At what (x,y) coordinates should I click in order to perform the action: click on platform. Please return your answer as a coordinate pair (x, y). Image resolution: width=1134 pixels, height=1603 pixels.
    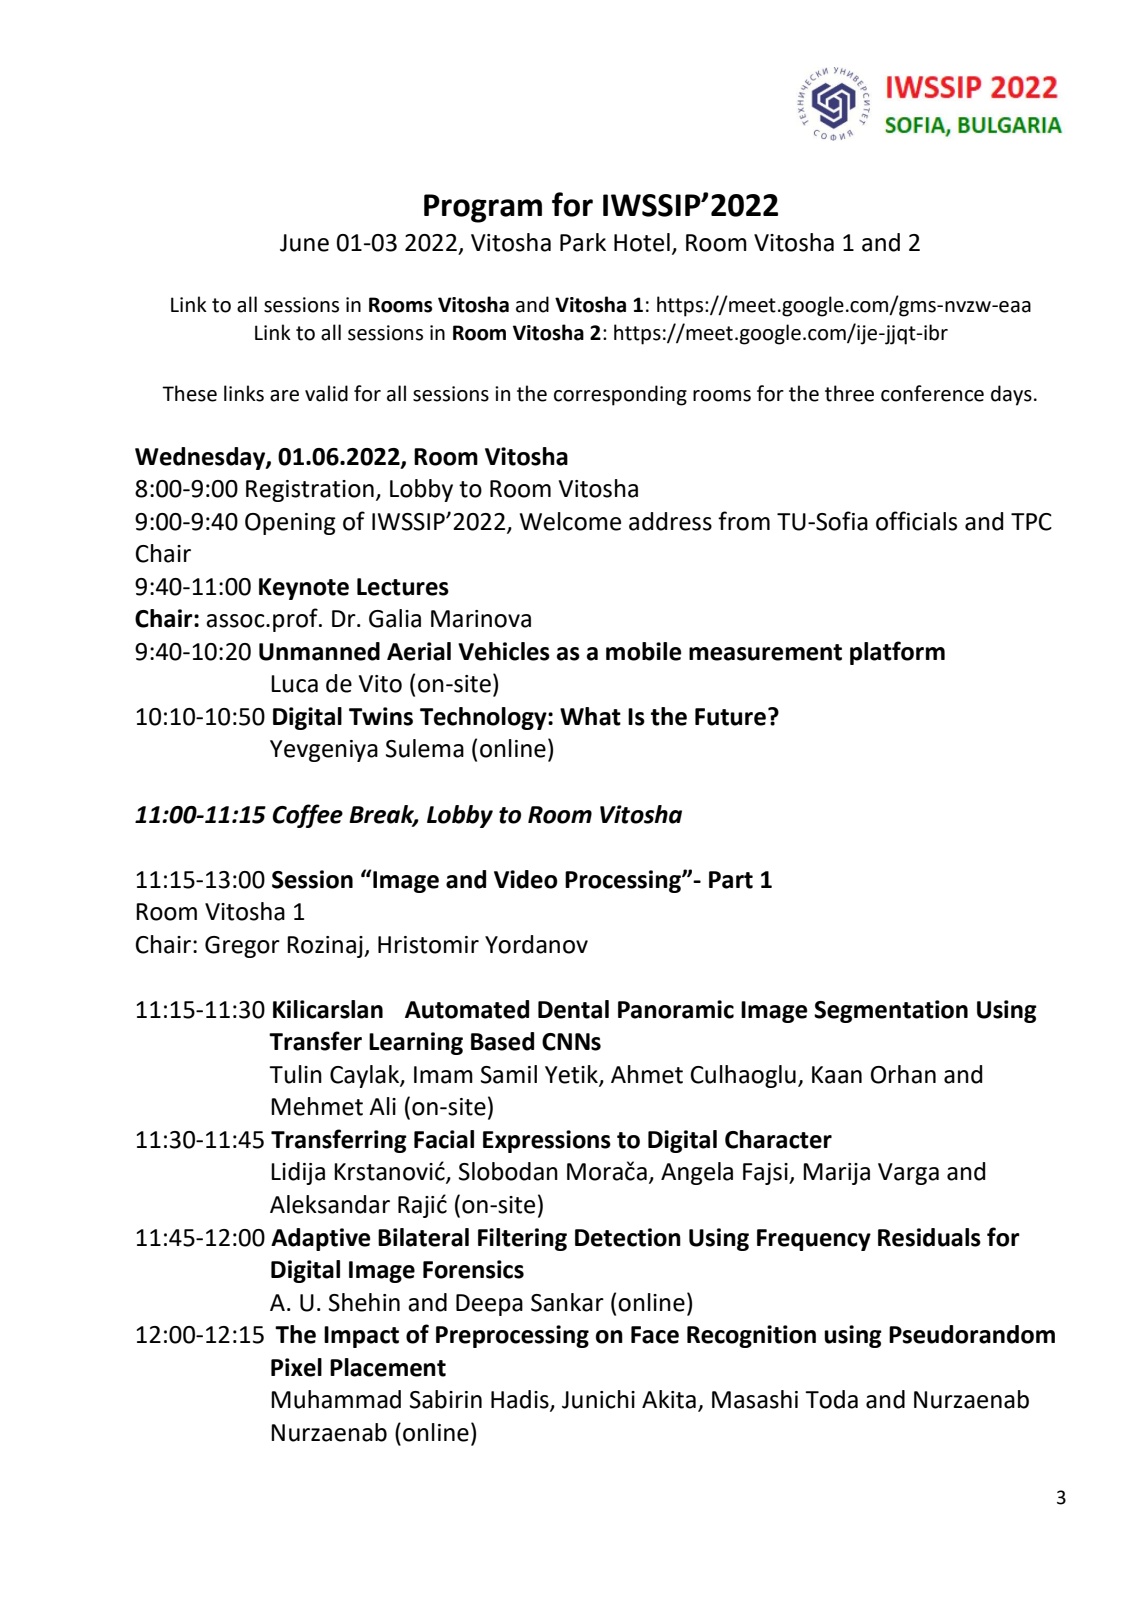
    Looking at the image, I should click on (897, 653).
